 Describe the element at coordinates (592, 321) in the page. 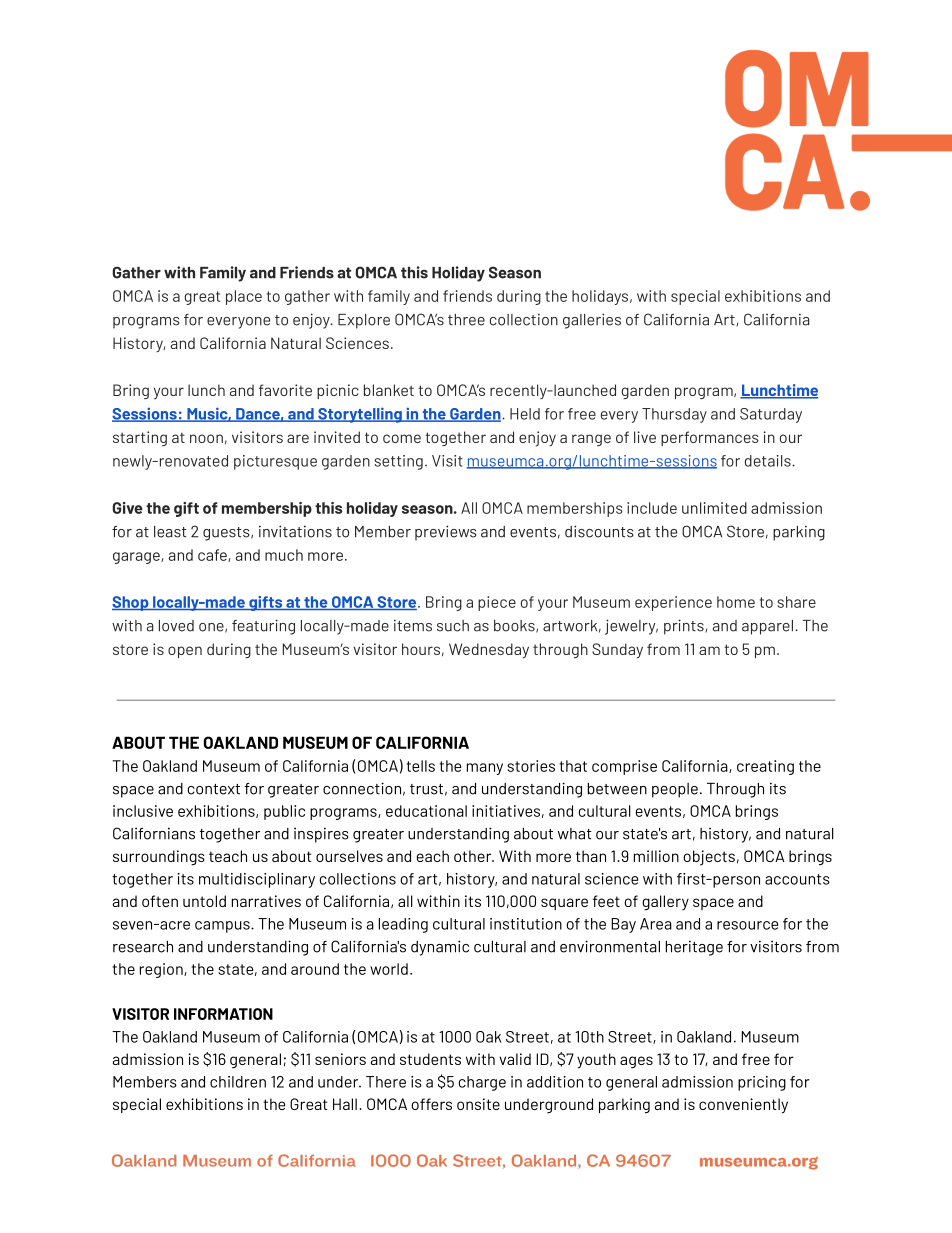

I see `galleries` at that location.
